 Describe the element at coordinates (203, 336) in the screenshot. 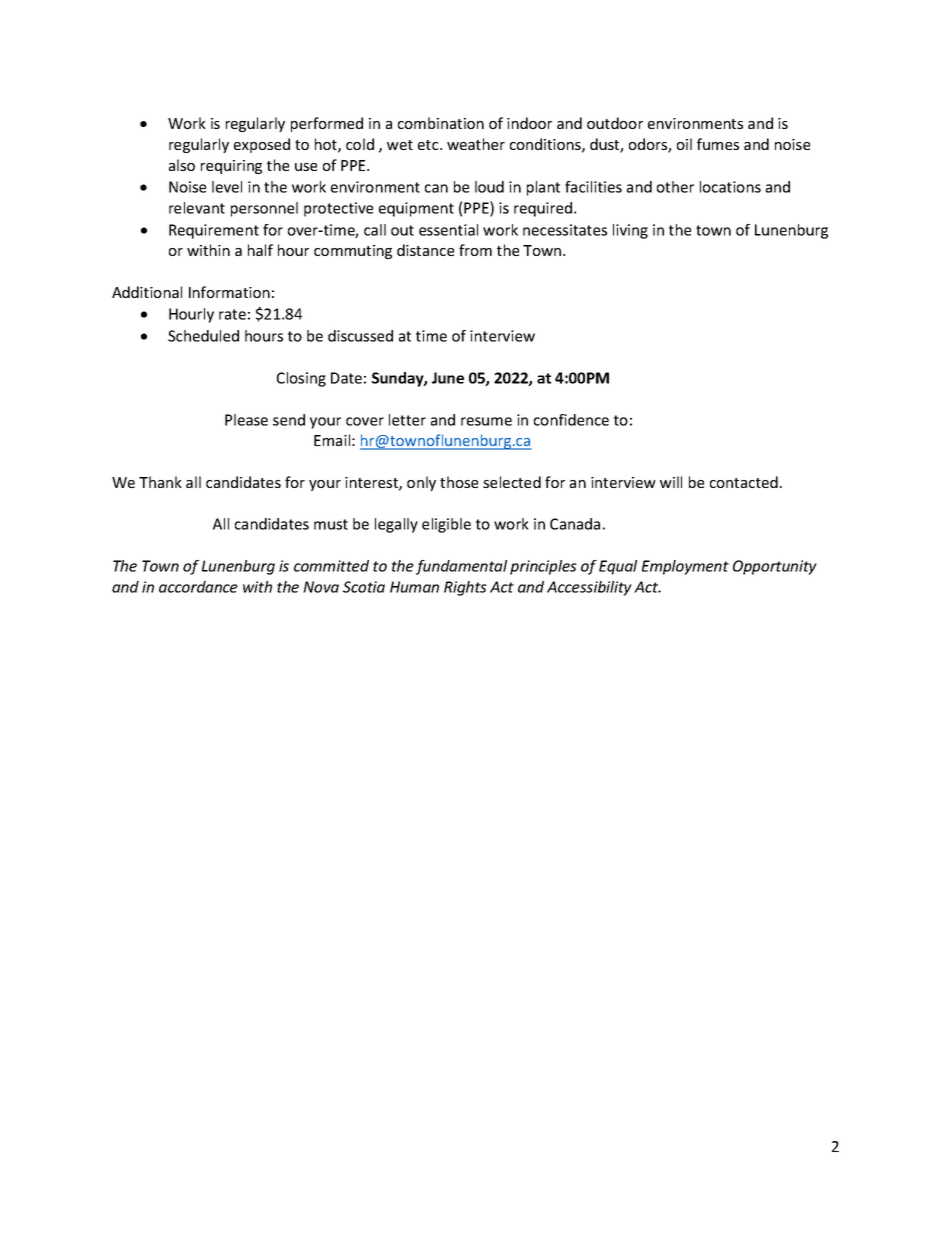

I see `Scheduled` at that location.
